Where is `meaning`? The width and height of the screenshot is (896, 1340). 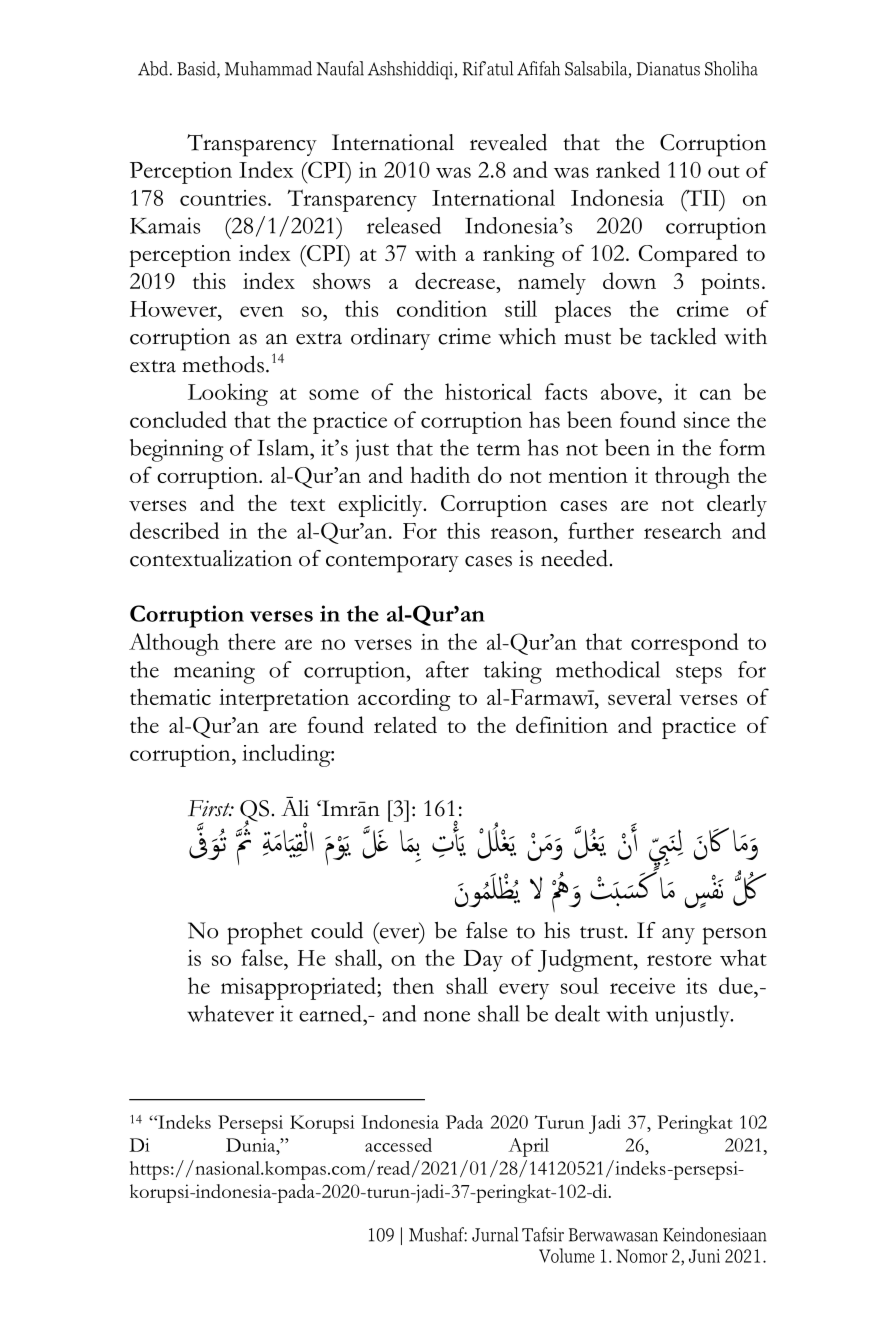
meaning is located at coordinates (214, 672).
